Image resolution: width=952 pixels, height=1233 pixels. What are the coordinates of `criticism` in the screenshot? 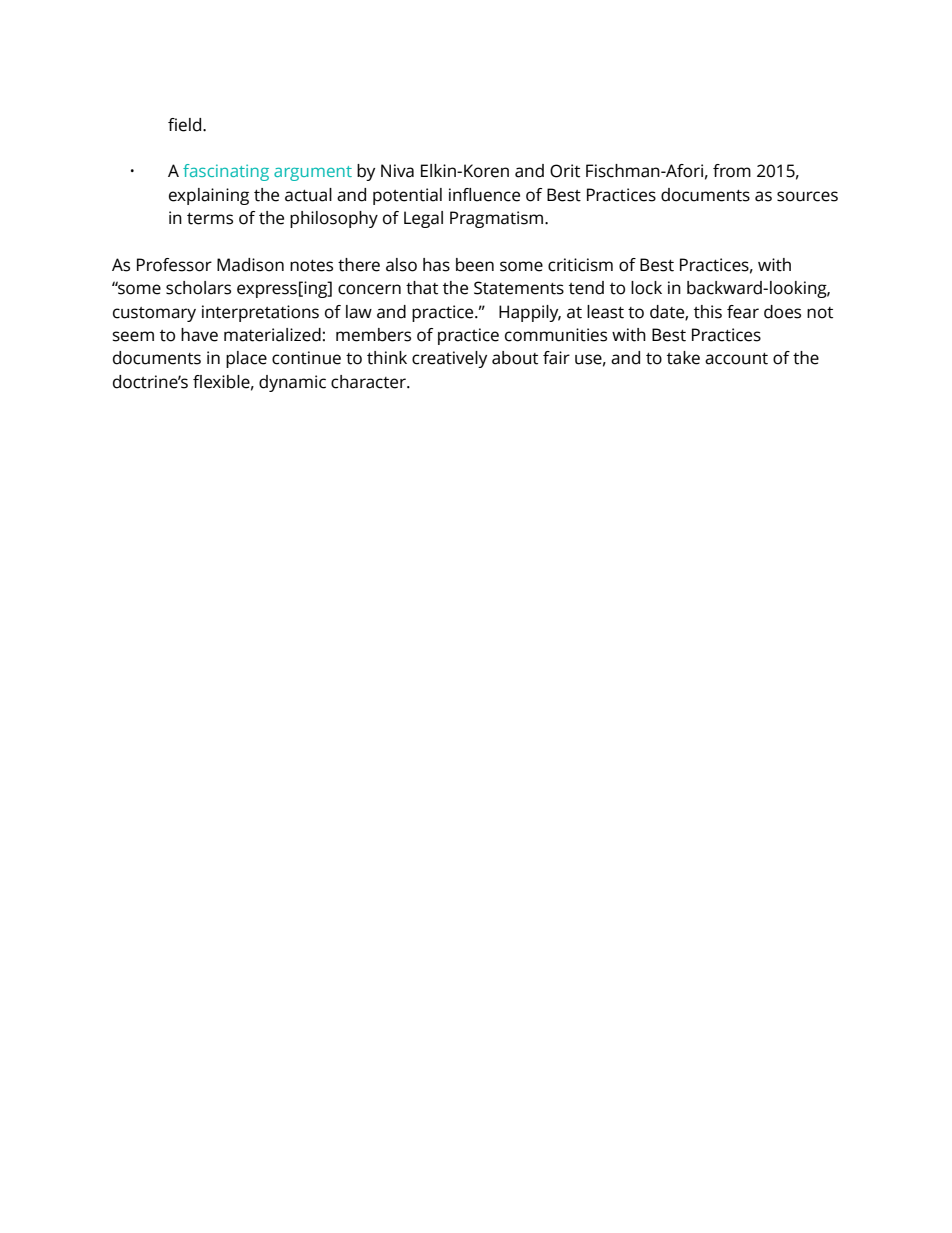 It's located at (580, 265).
